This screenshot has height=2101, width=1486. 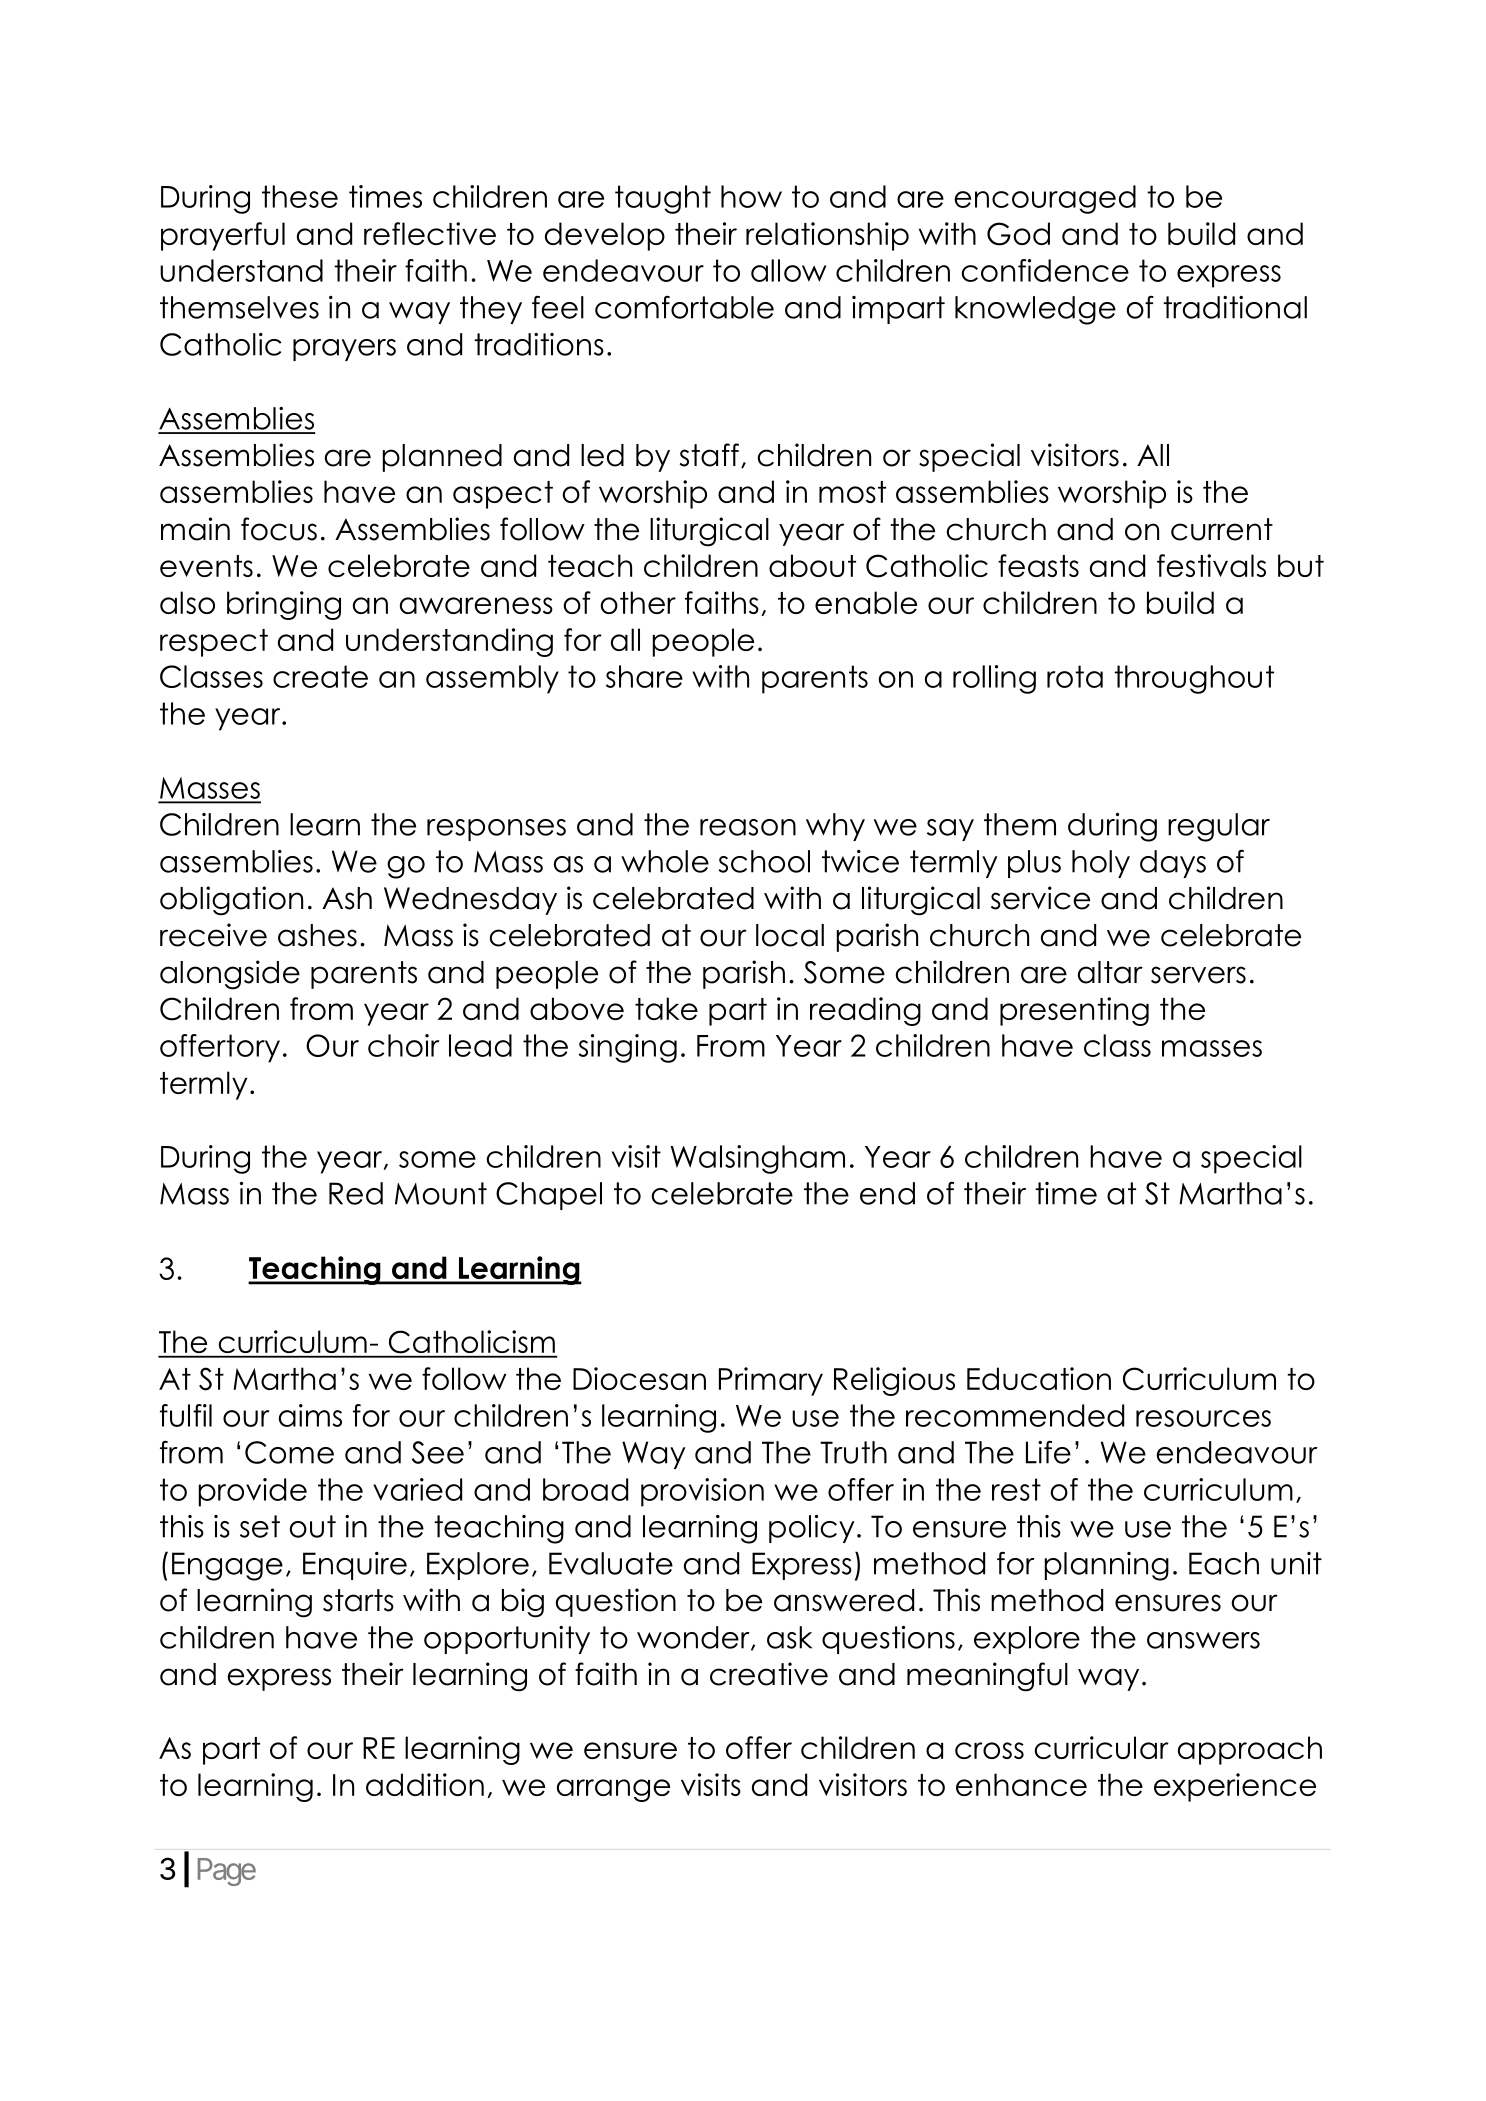 I want to click on Mount, so click(x=441, y=1193).
